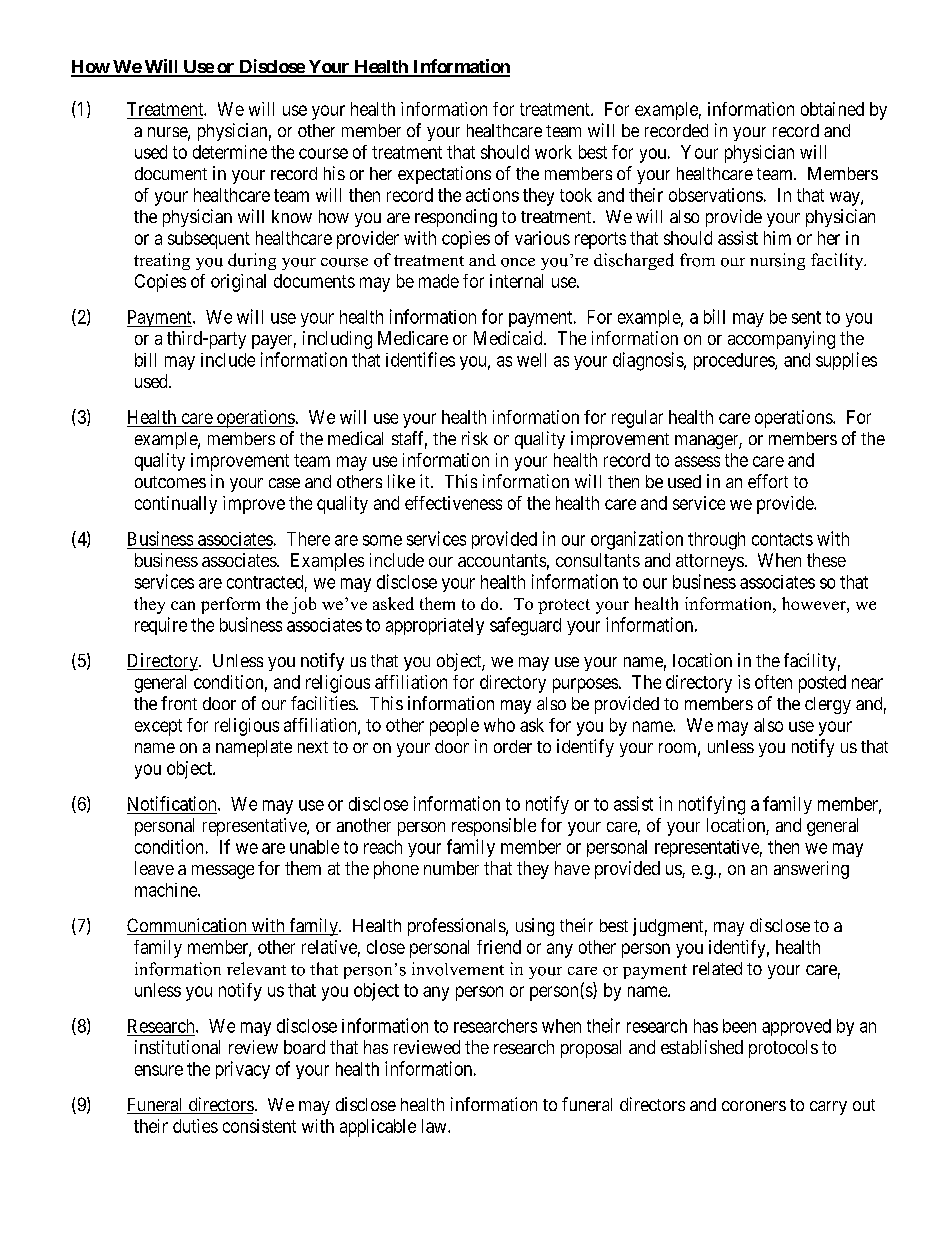 The image size is (952, 1233). I want to click on privacy, so click(243, 1070).
